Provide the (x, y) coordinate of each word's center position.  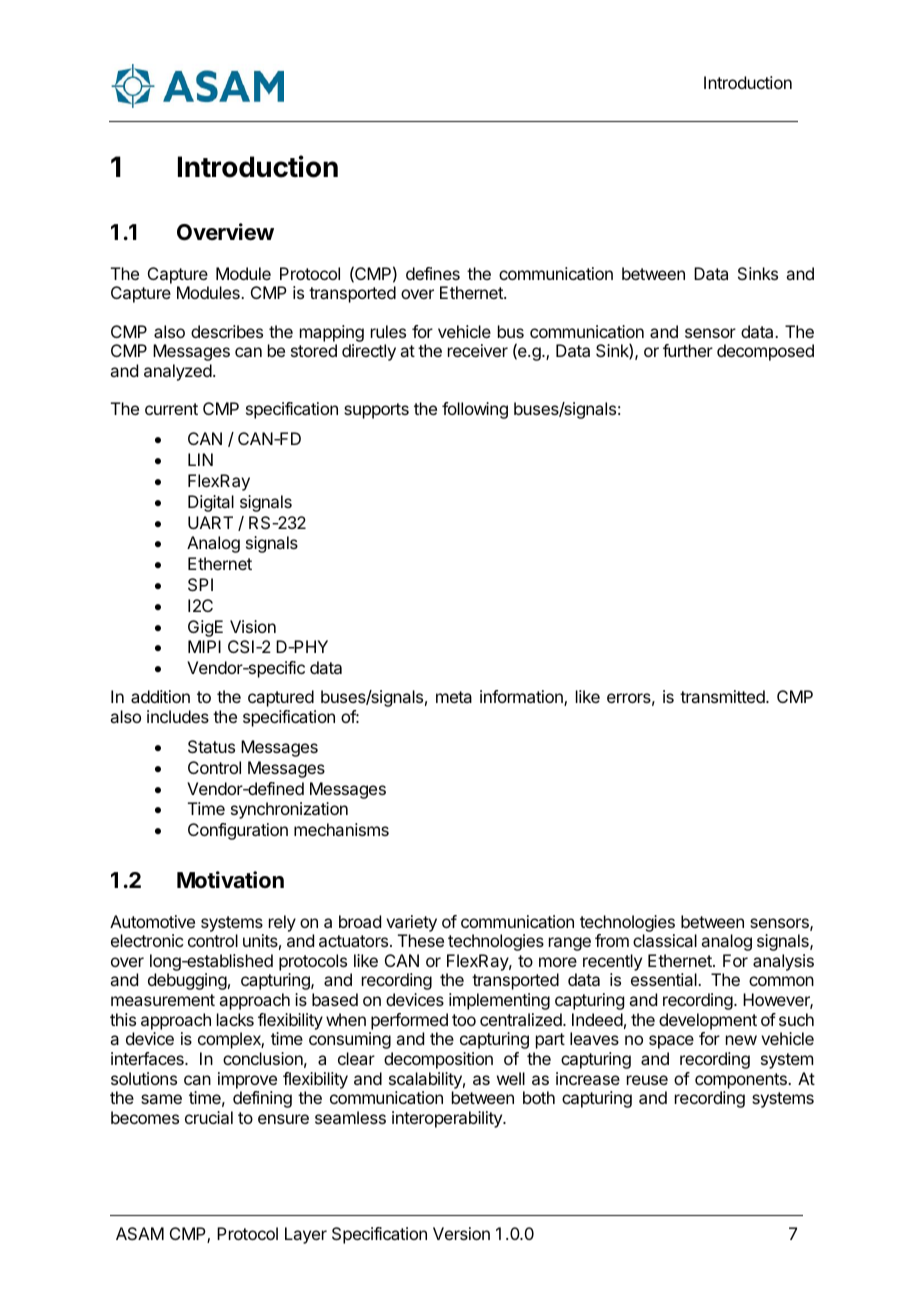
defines (433, 273)
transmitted (723, 696)
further (688, 350)
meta (454, 697)
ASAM (140, 1233)
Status (211, 746)
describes (227, 331)
